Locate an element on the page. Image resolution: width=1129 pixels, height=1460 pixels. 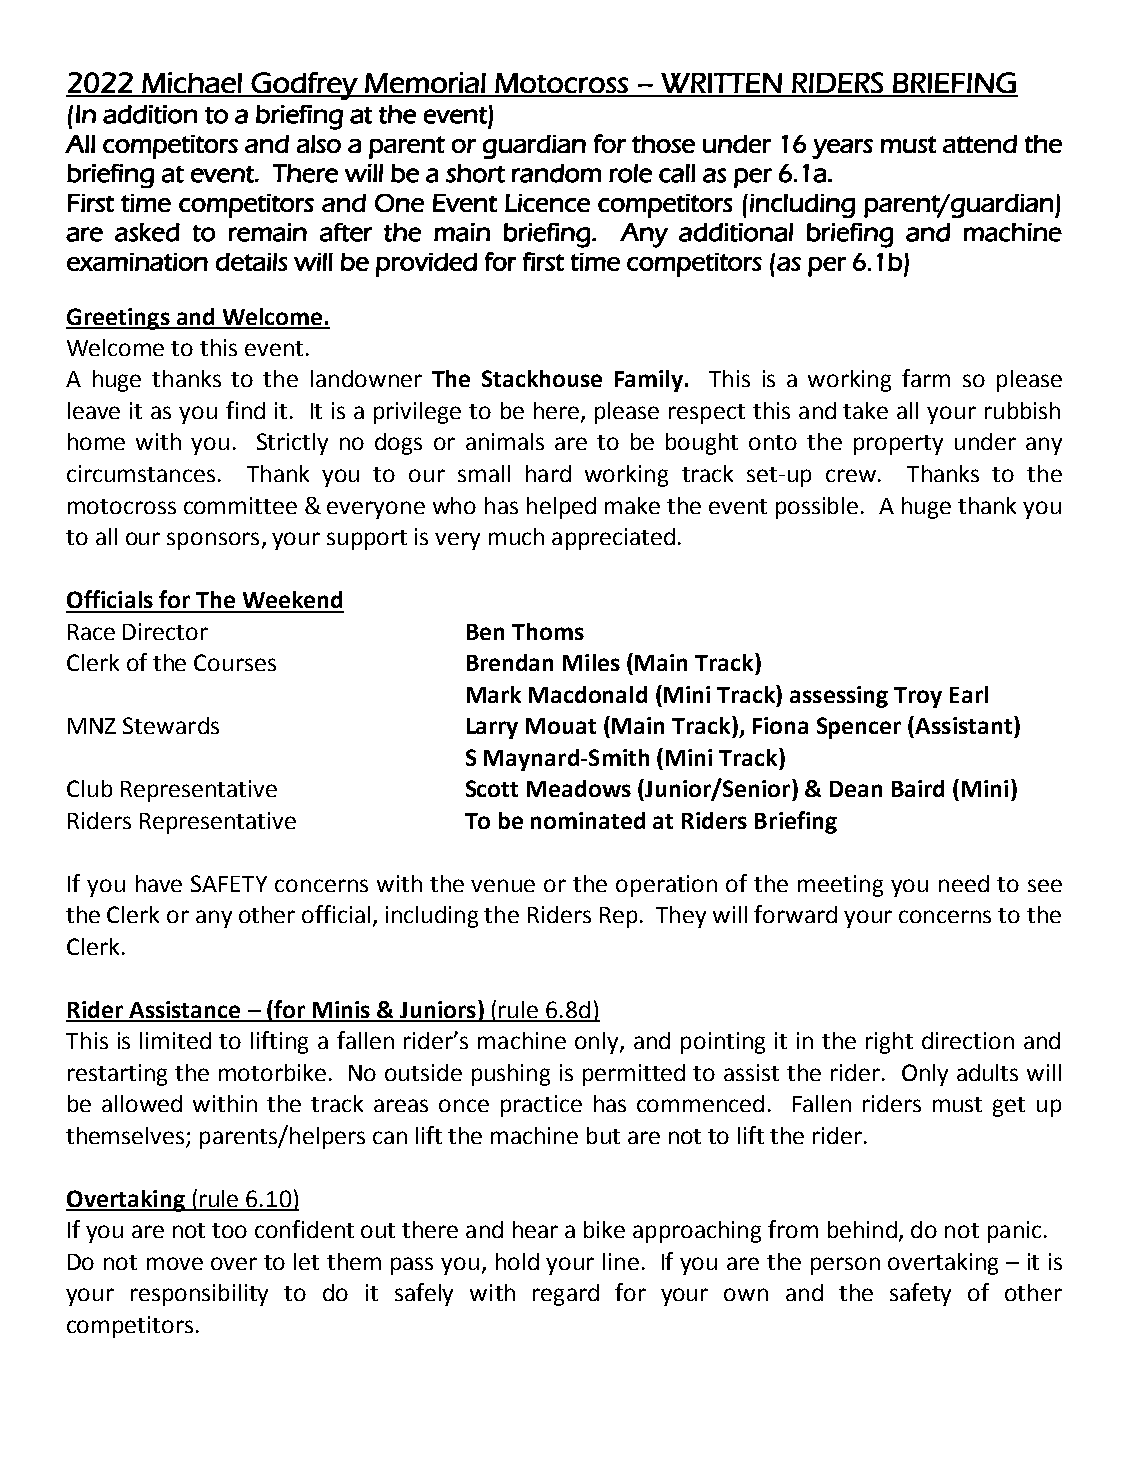
random is located at coordinates (556, 173).
